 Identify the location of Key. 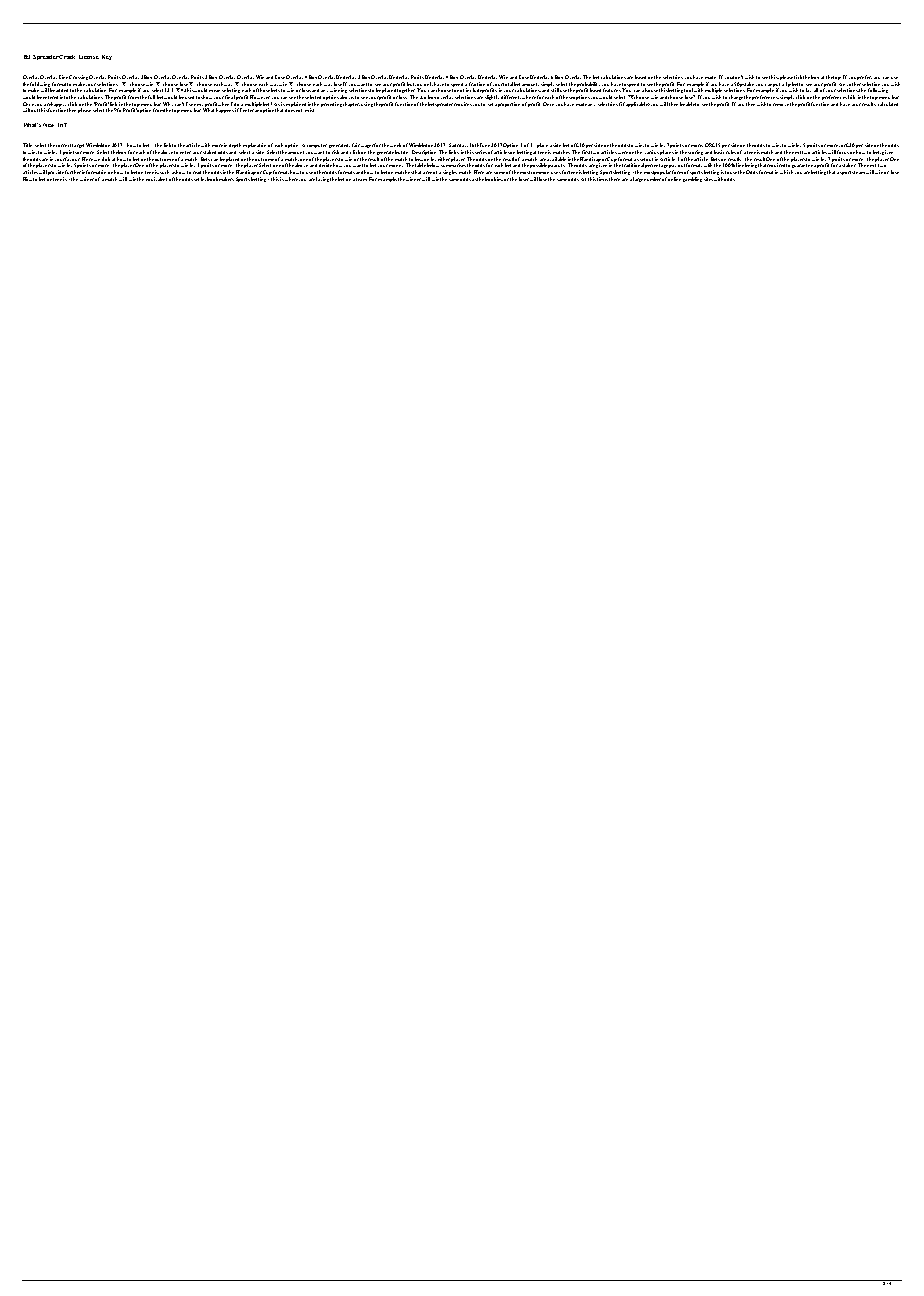
(107, 57).
